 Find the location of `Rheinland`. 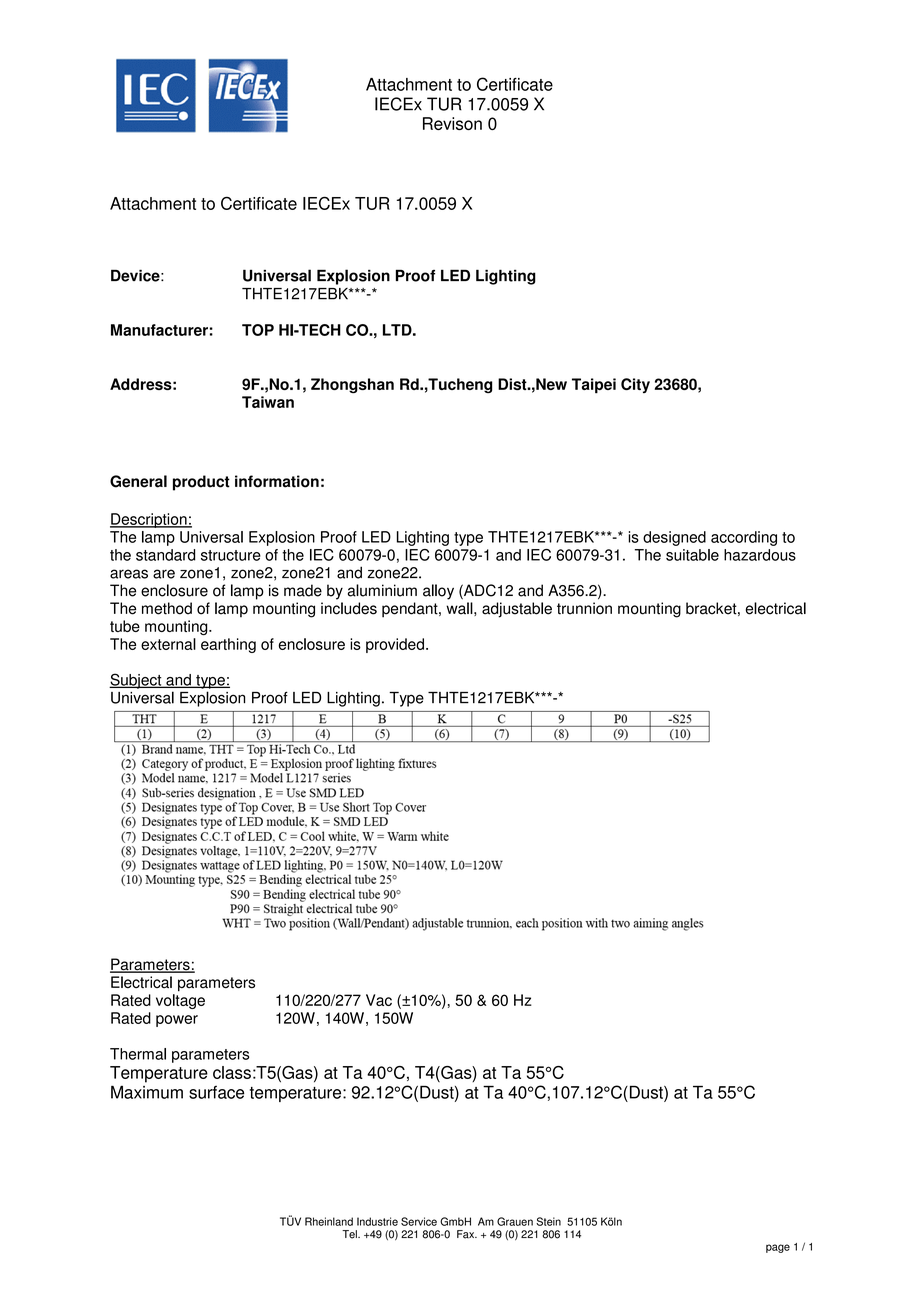

Rheinland is located at coordinates (329, 1221).
